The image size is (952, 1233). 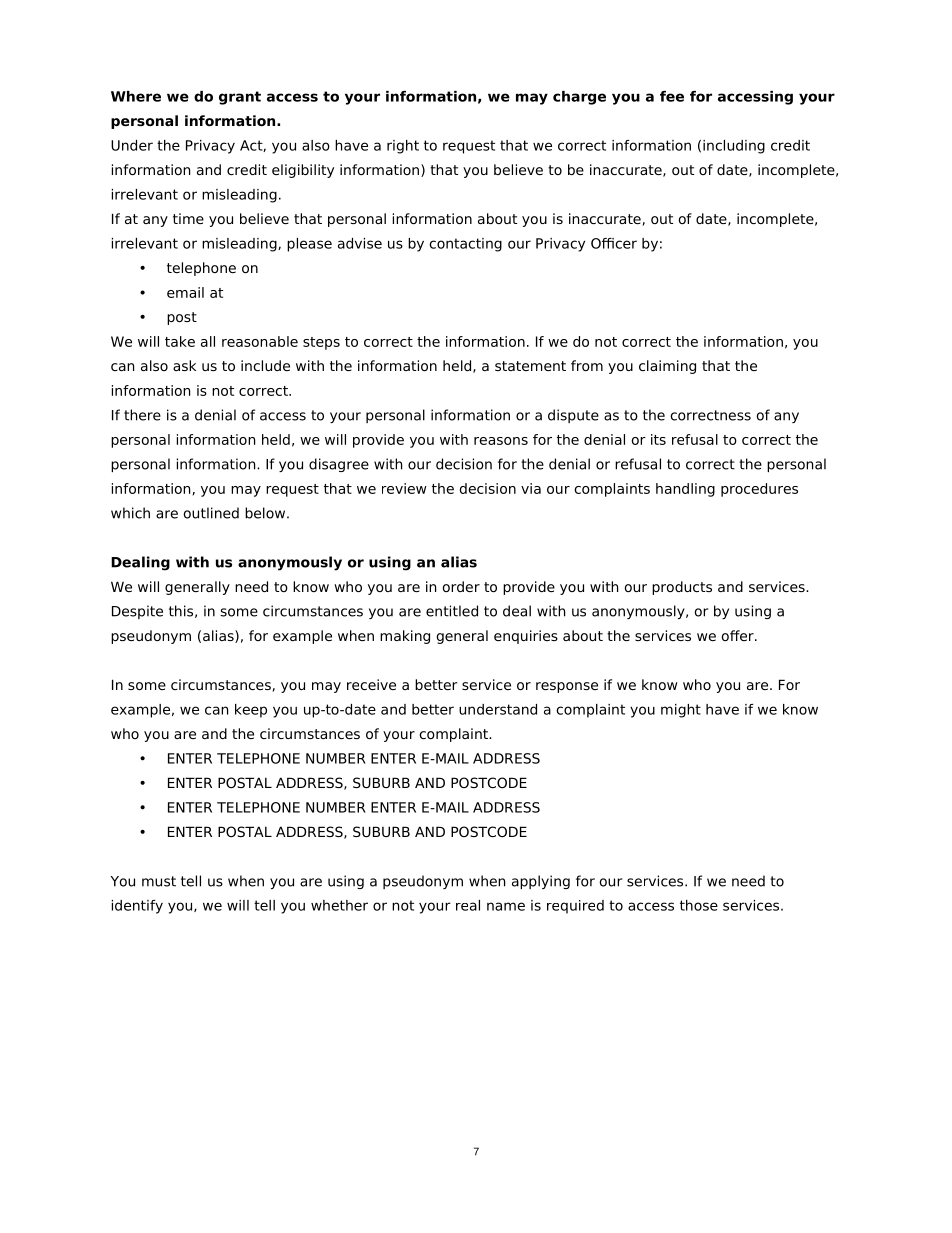 What do you see at coordinates (404, 488) in the screenshot?
I see `review` at bounding box center [404, 488].
